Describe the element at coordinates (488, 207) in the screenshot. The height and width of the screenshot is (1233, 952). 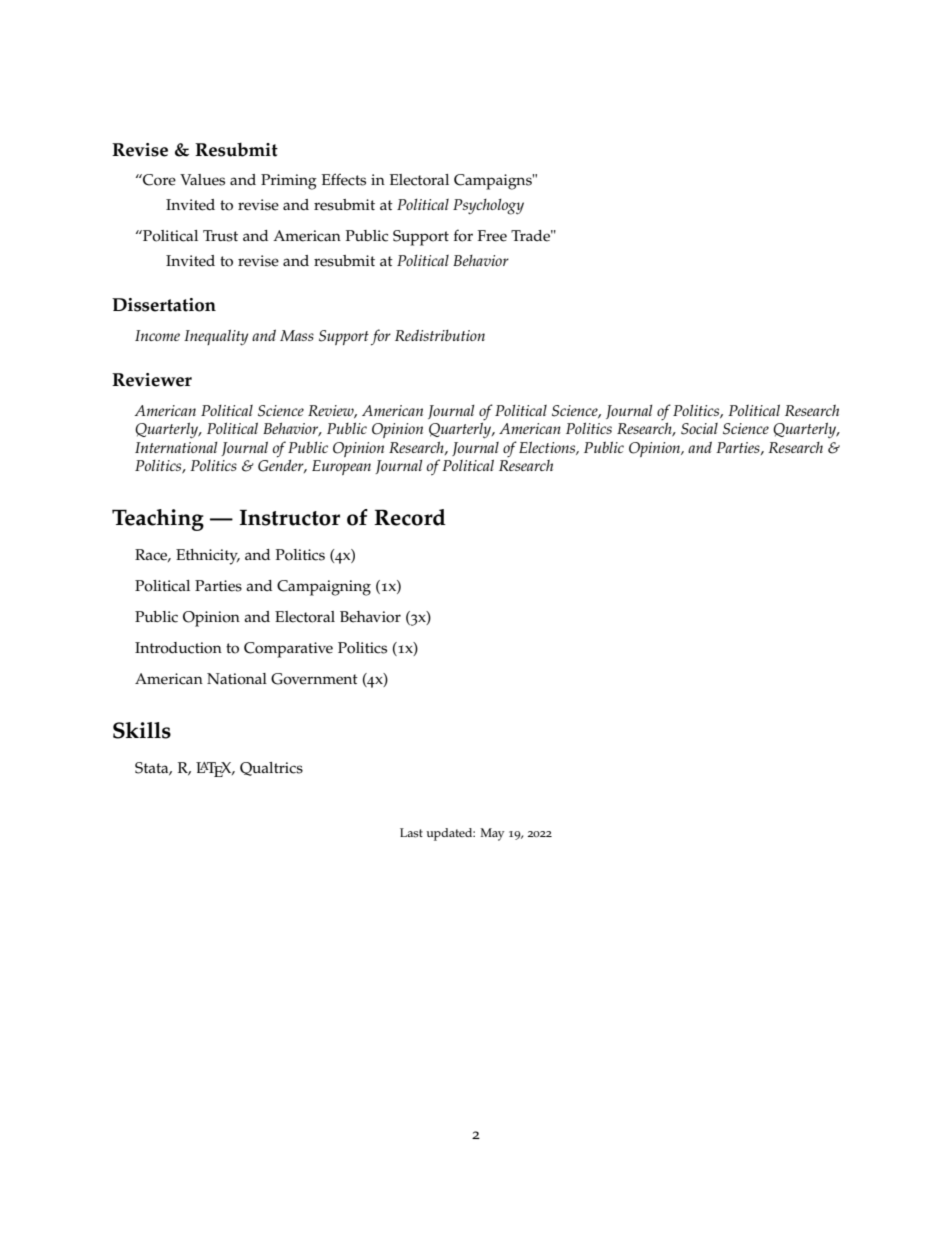
I see `Psychology` at that location.
